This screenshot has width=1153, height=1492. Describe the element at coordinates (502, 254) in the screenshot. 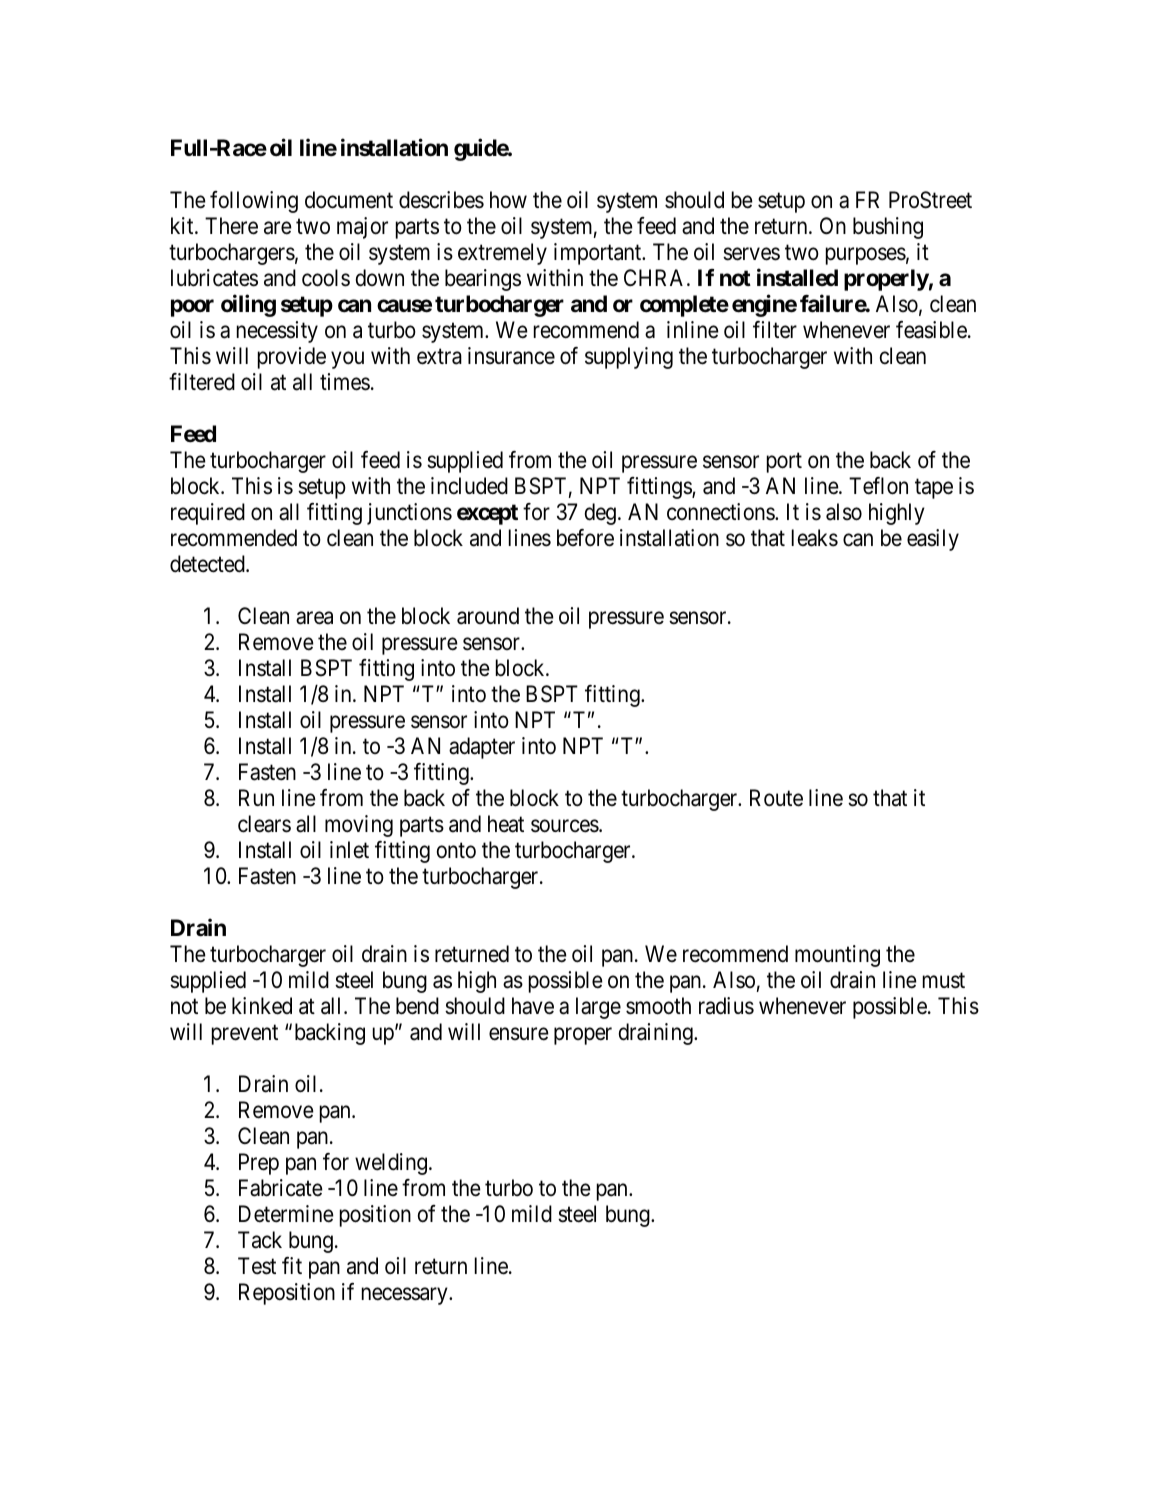

I see `extremely` at that location.
